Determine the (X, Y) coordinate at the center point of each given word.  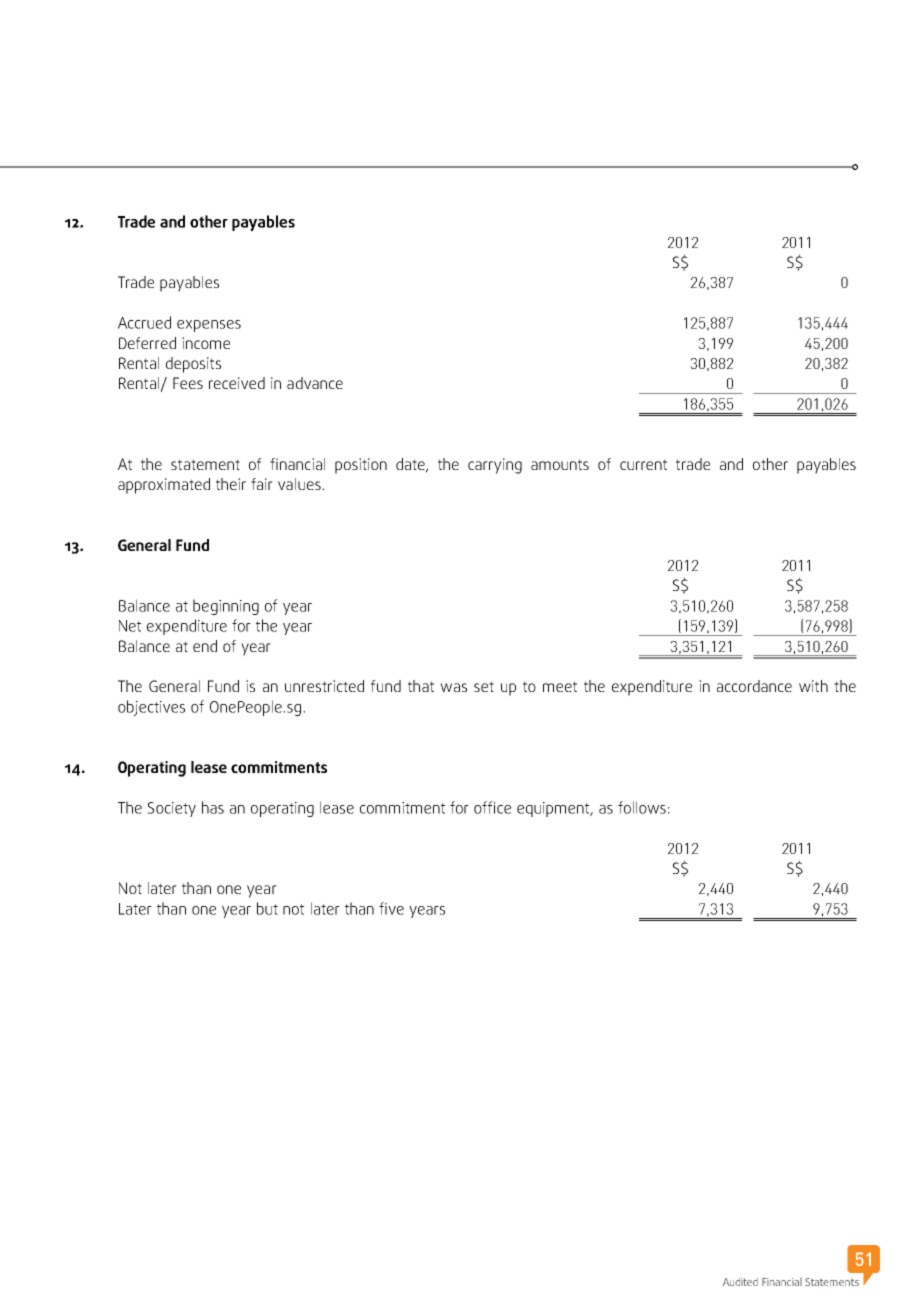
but (267, 908)
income (206, 343)
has (213, 807)
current (643, 464)
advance (315, 383)
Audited (740, 1282)
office (492, 807)
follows (642, 807)
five (391, 908)
